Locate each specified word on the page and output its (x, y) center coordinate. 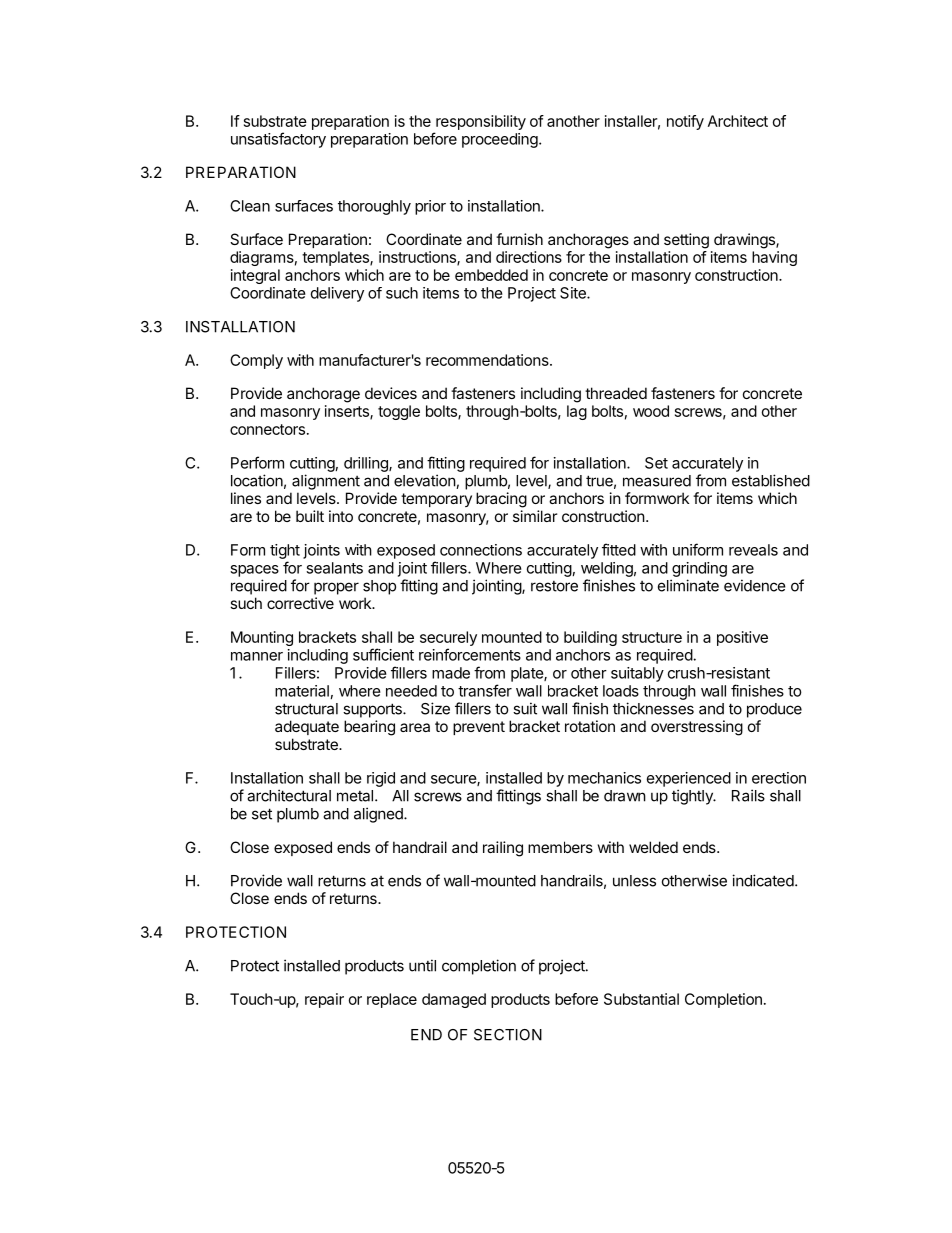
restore (554, 586)
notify (685, 122)
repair (324, 1000)
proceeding (501, 140)
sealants (334, 568)
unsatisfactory (278, 140)
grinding (699, 569)
